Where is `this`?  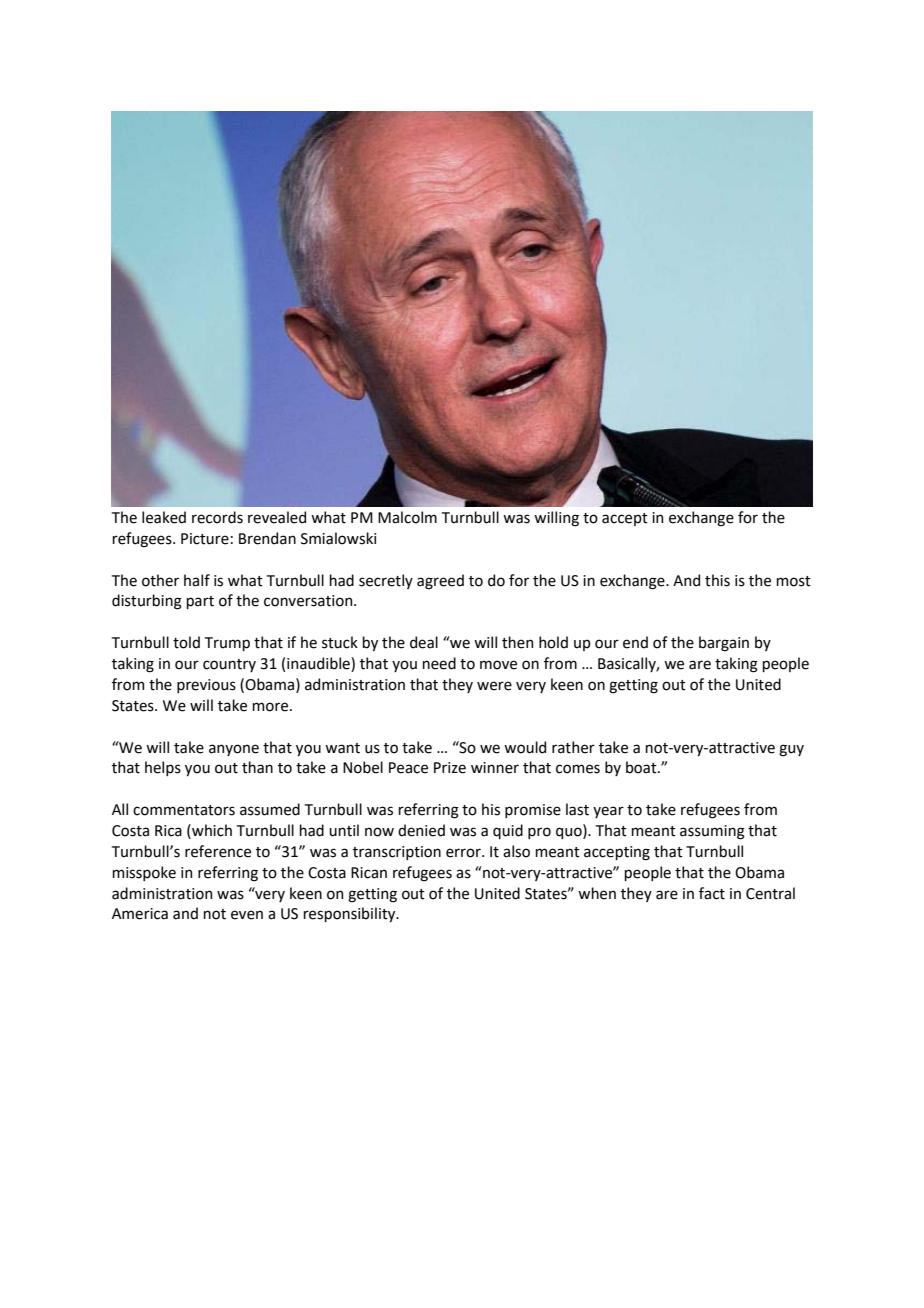
this is located at coordinates (717, 580).
